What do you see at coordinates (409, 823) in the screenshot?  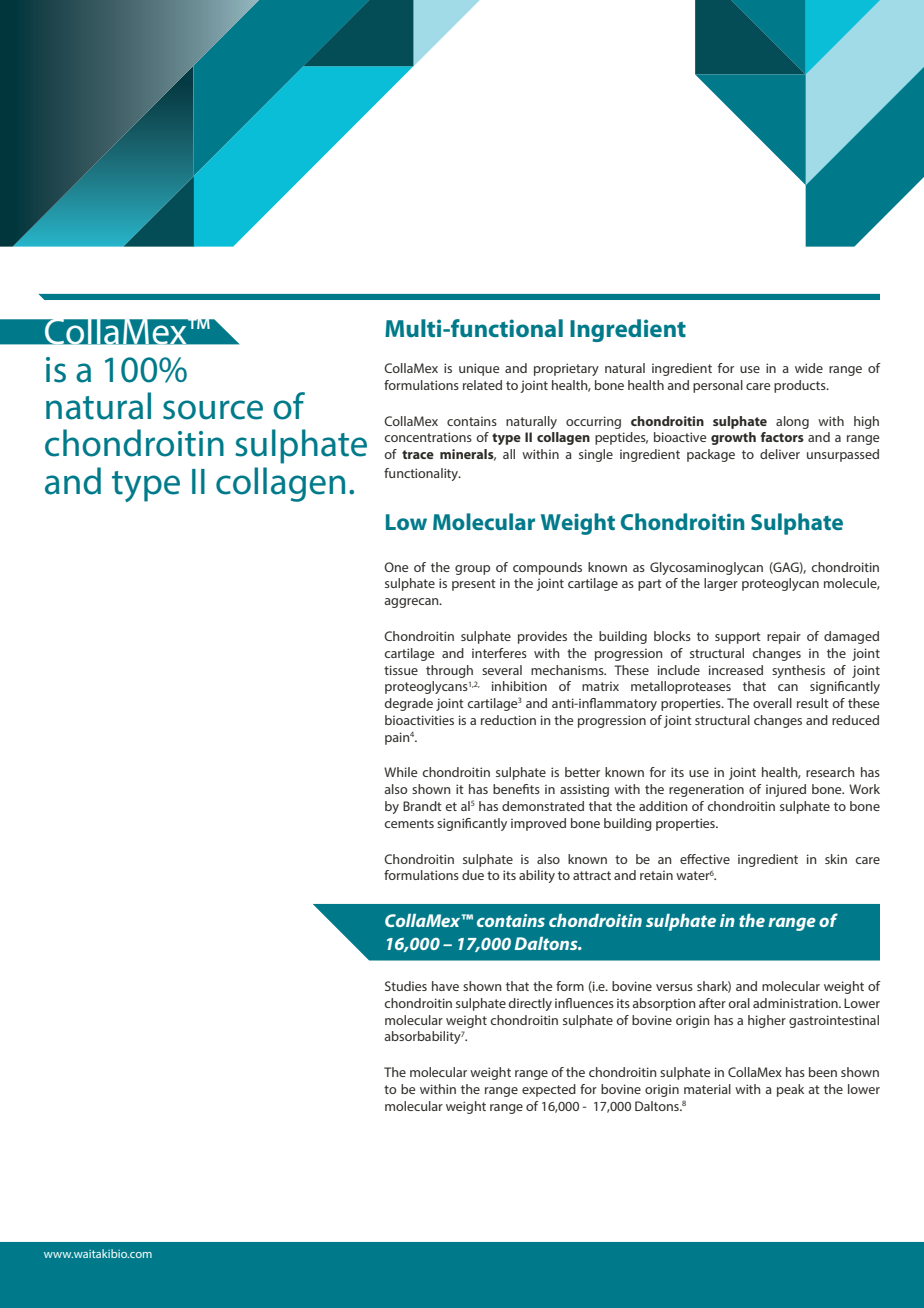 I see `cements` at bounding box center [409, 823].
